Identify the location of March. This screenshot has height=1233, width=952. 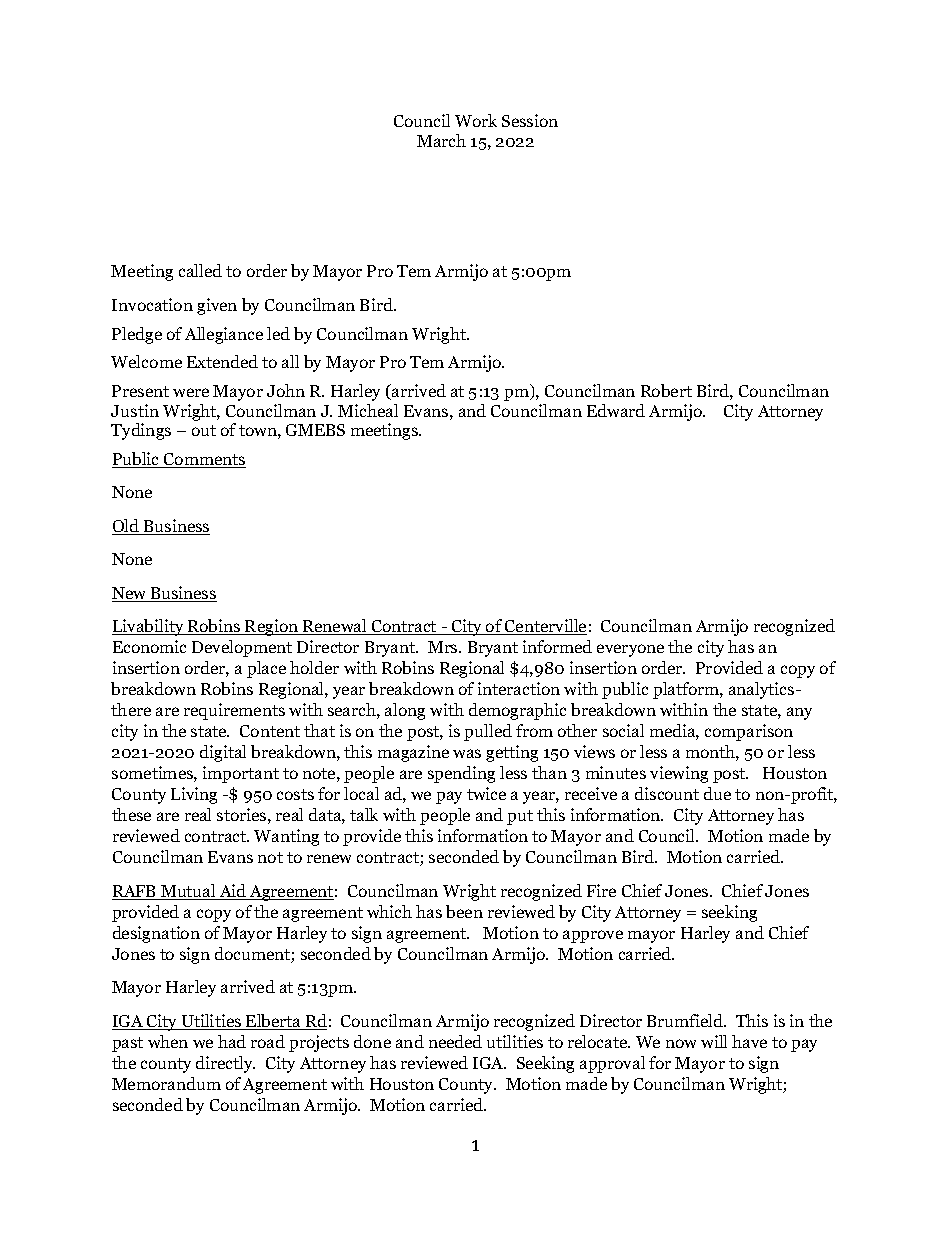
(441, 140).
